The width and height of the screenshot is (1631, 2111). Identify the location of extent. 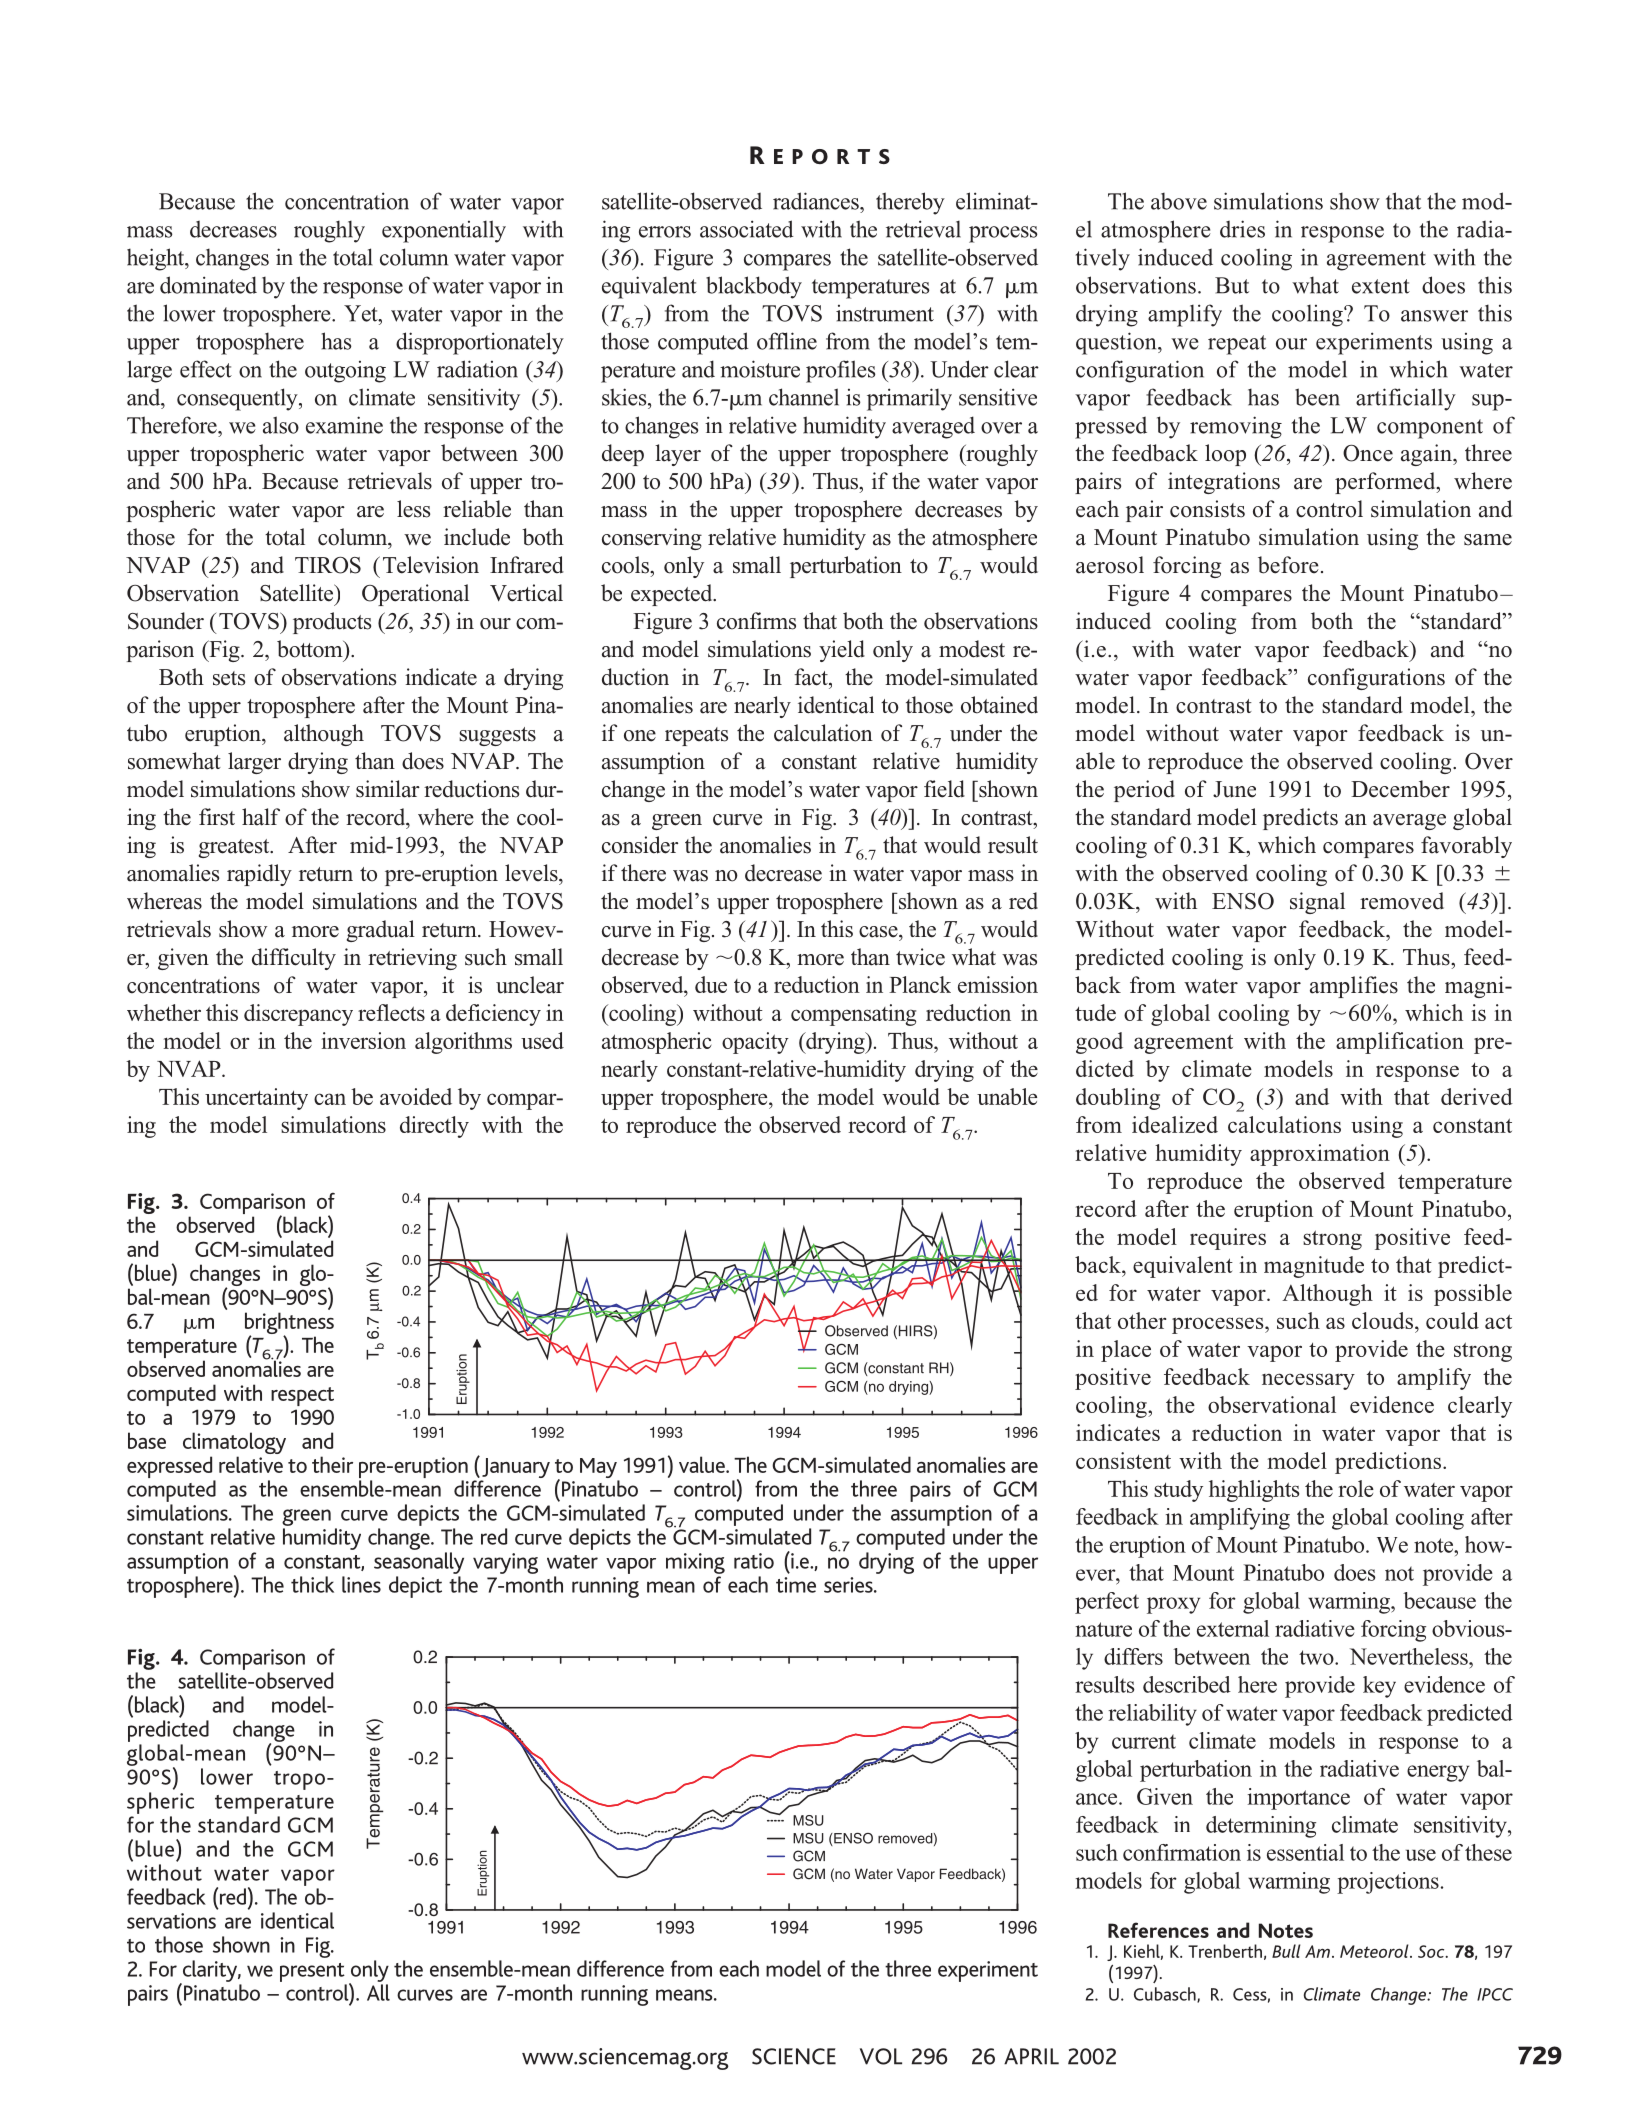
(1381, 286).
